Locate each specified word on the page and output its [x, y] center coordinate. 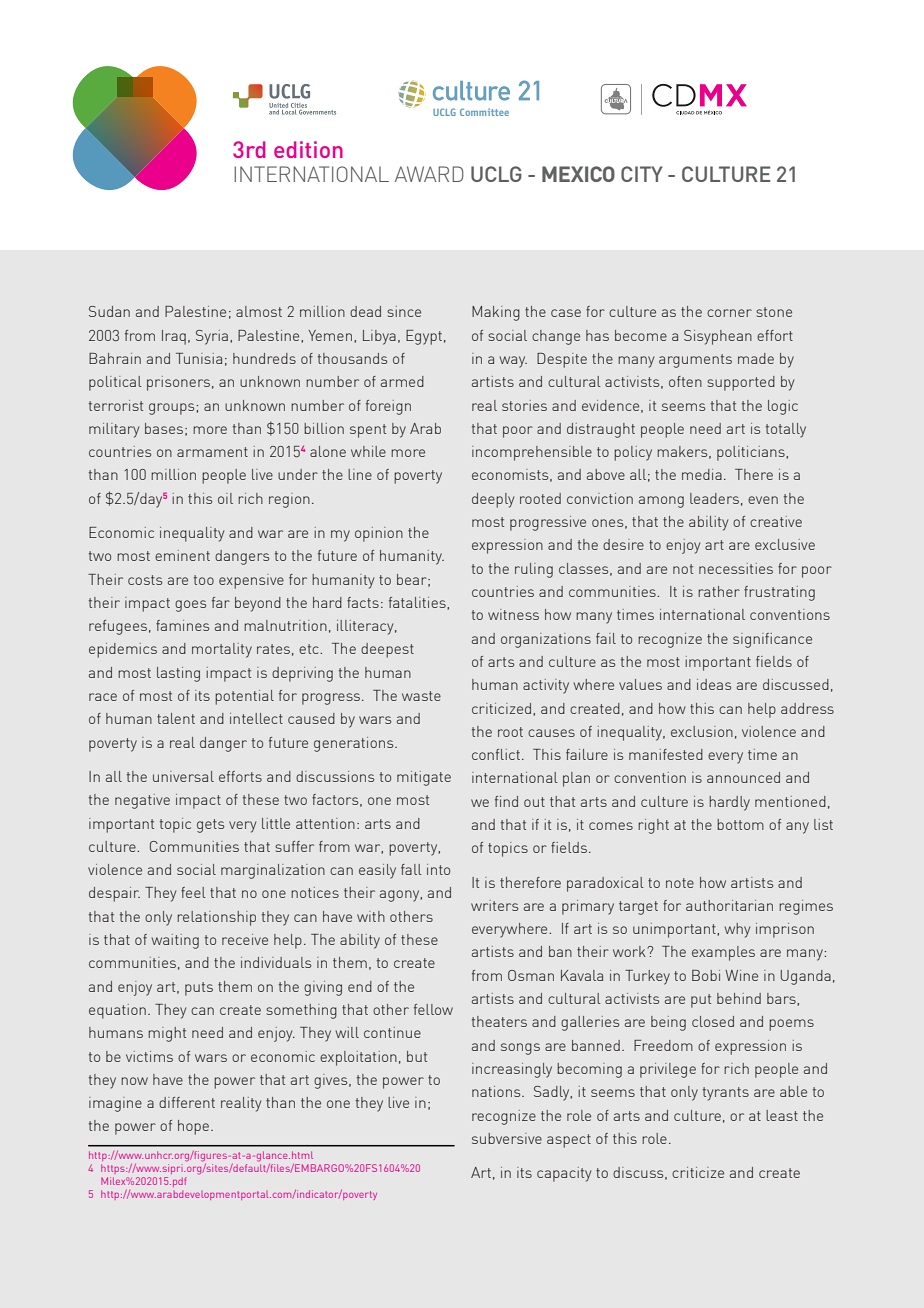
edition [308, 149]
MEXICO [578, 174]
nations [497, 1091]
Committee [484, 112]
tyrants [726, 1094]
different [187, 1102]
